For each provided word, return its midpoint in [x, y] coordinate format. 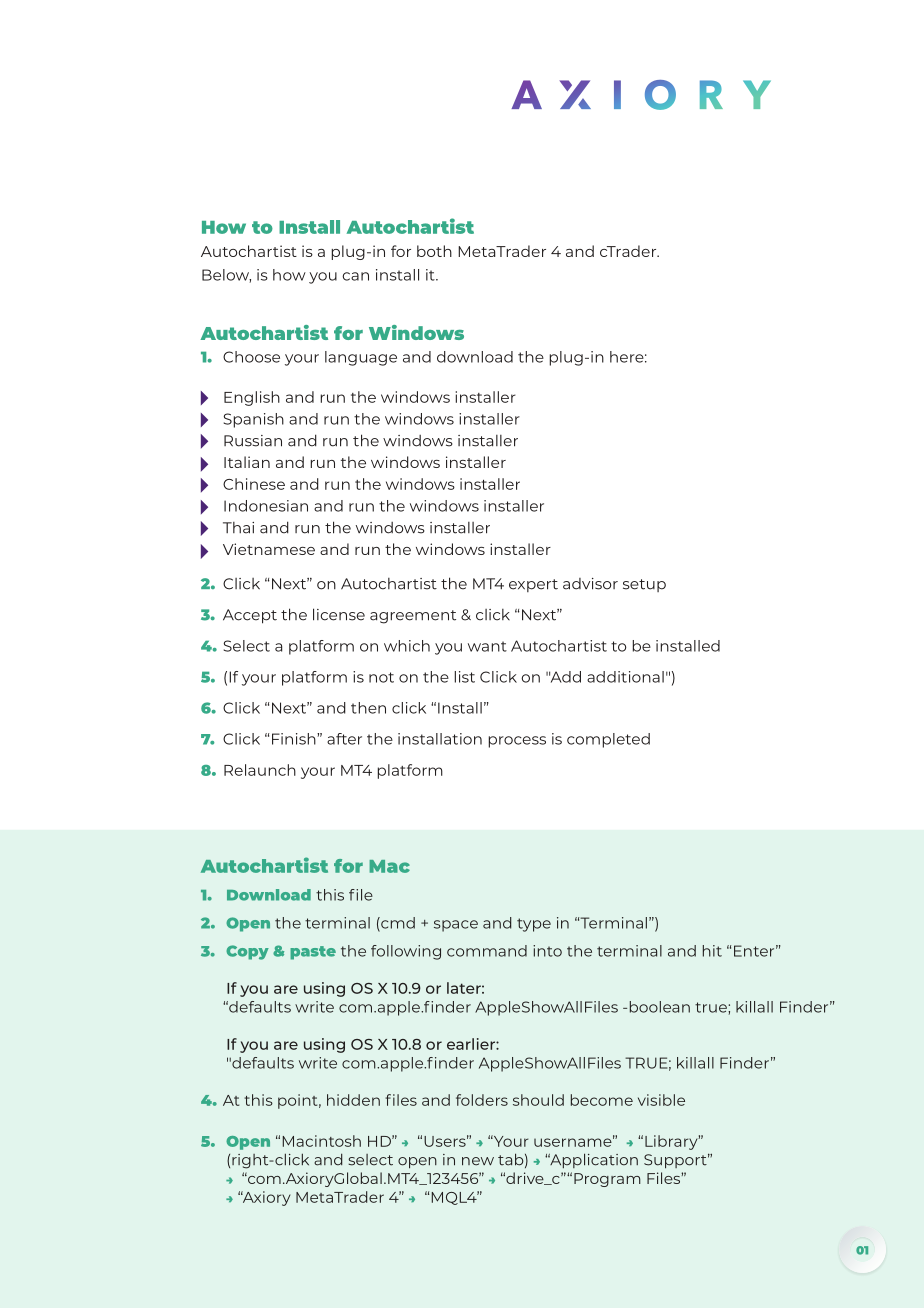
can [355, 276]
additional [625, 677]
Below [226, 276]
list [464, 677]
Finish [295, 739]
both [434, 251]
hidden [353, 1100]
